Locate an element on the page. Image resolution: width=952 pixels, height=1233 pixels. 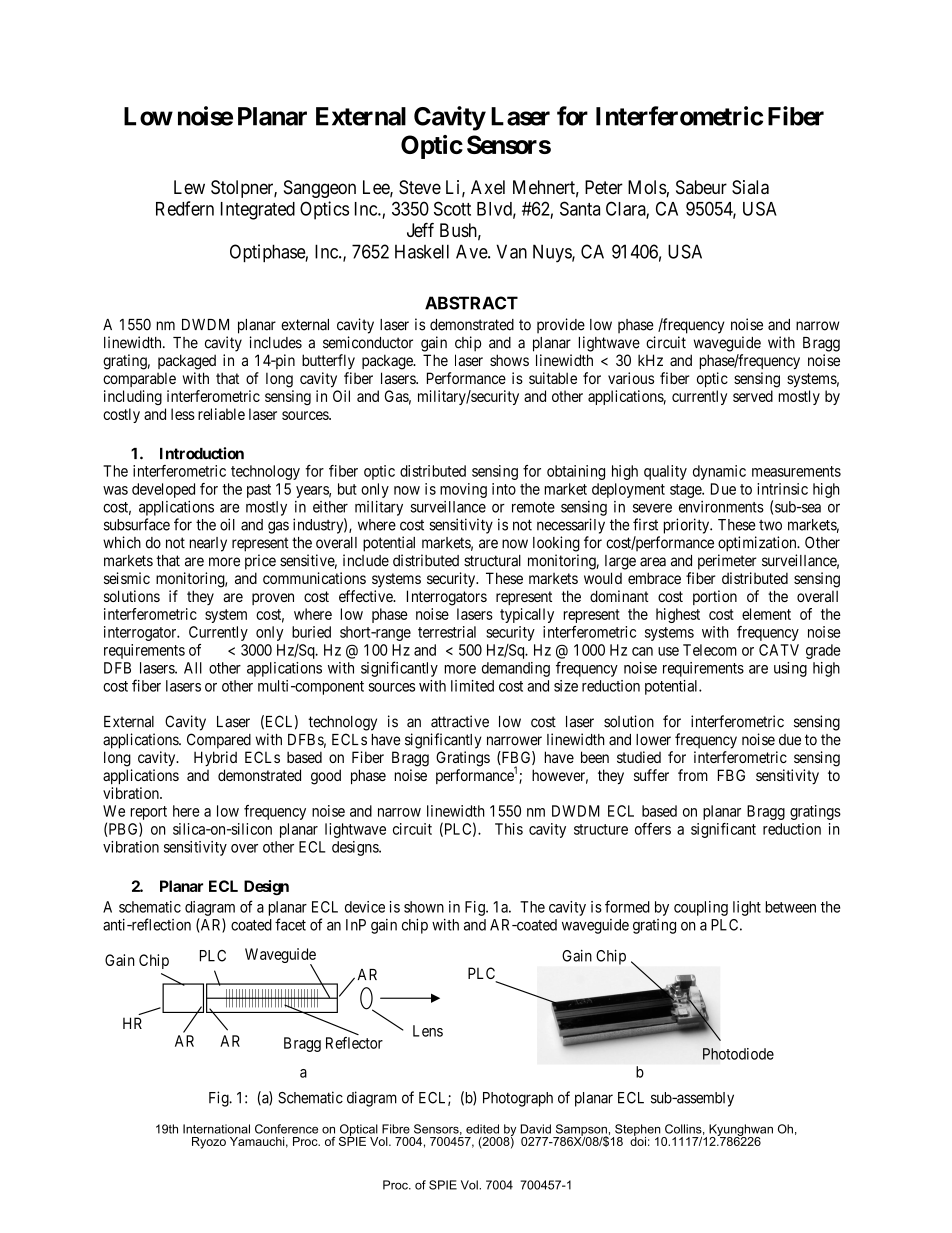
served is located at coordinates (753, 396).
